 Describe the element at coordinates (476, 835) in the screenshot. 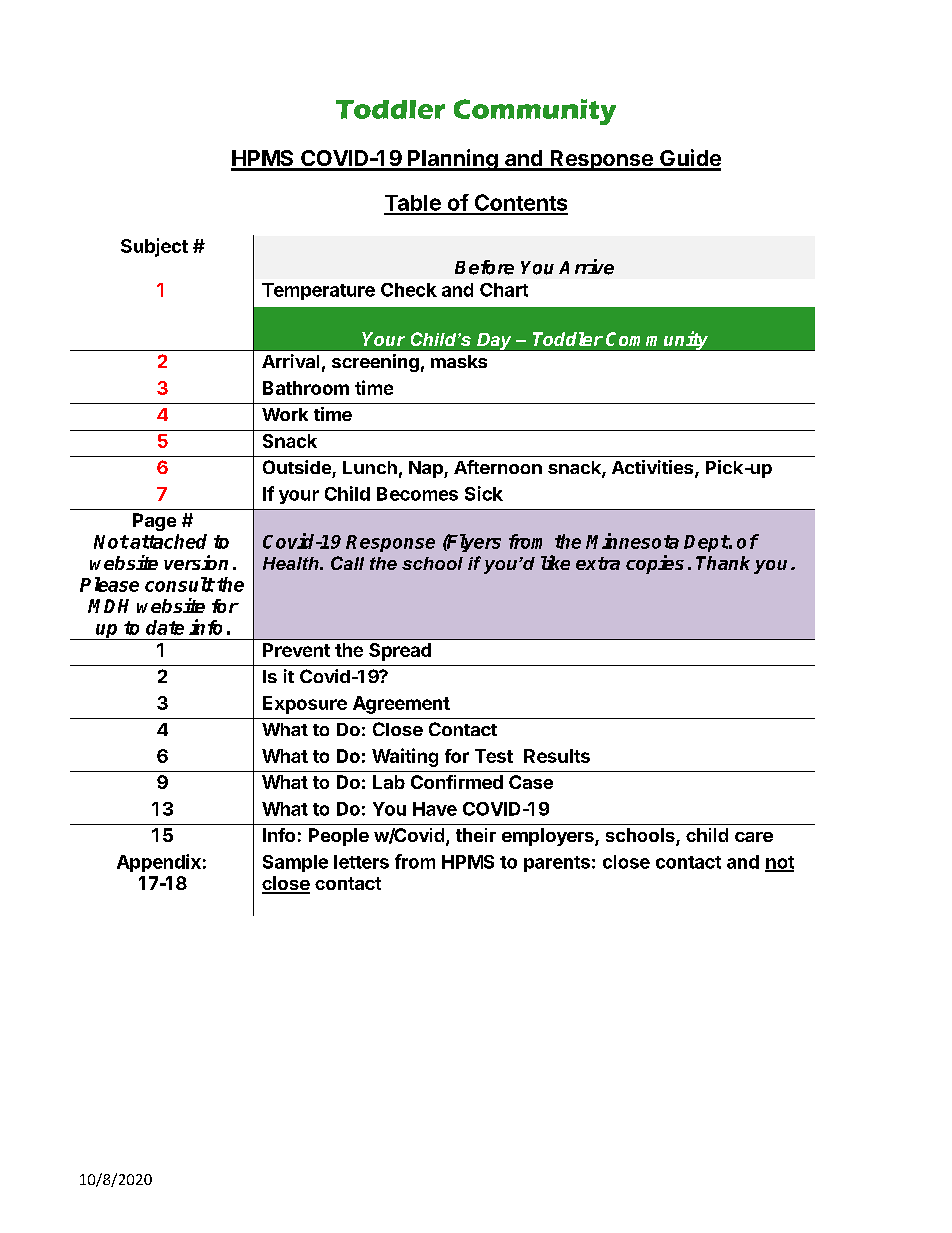

I see `their` at that location.
